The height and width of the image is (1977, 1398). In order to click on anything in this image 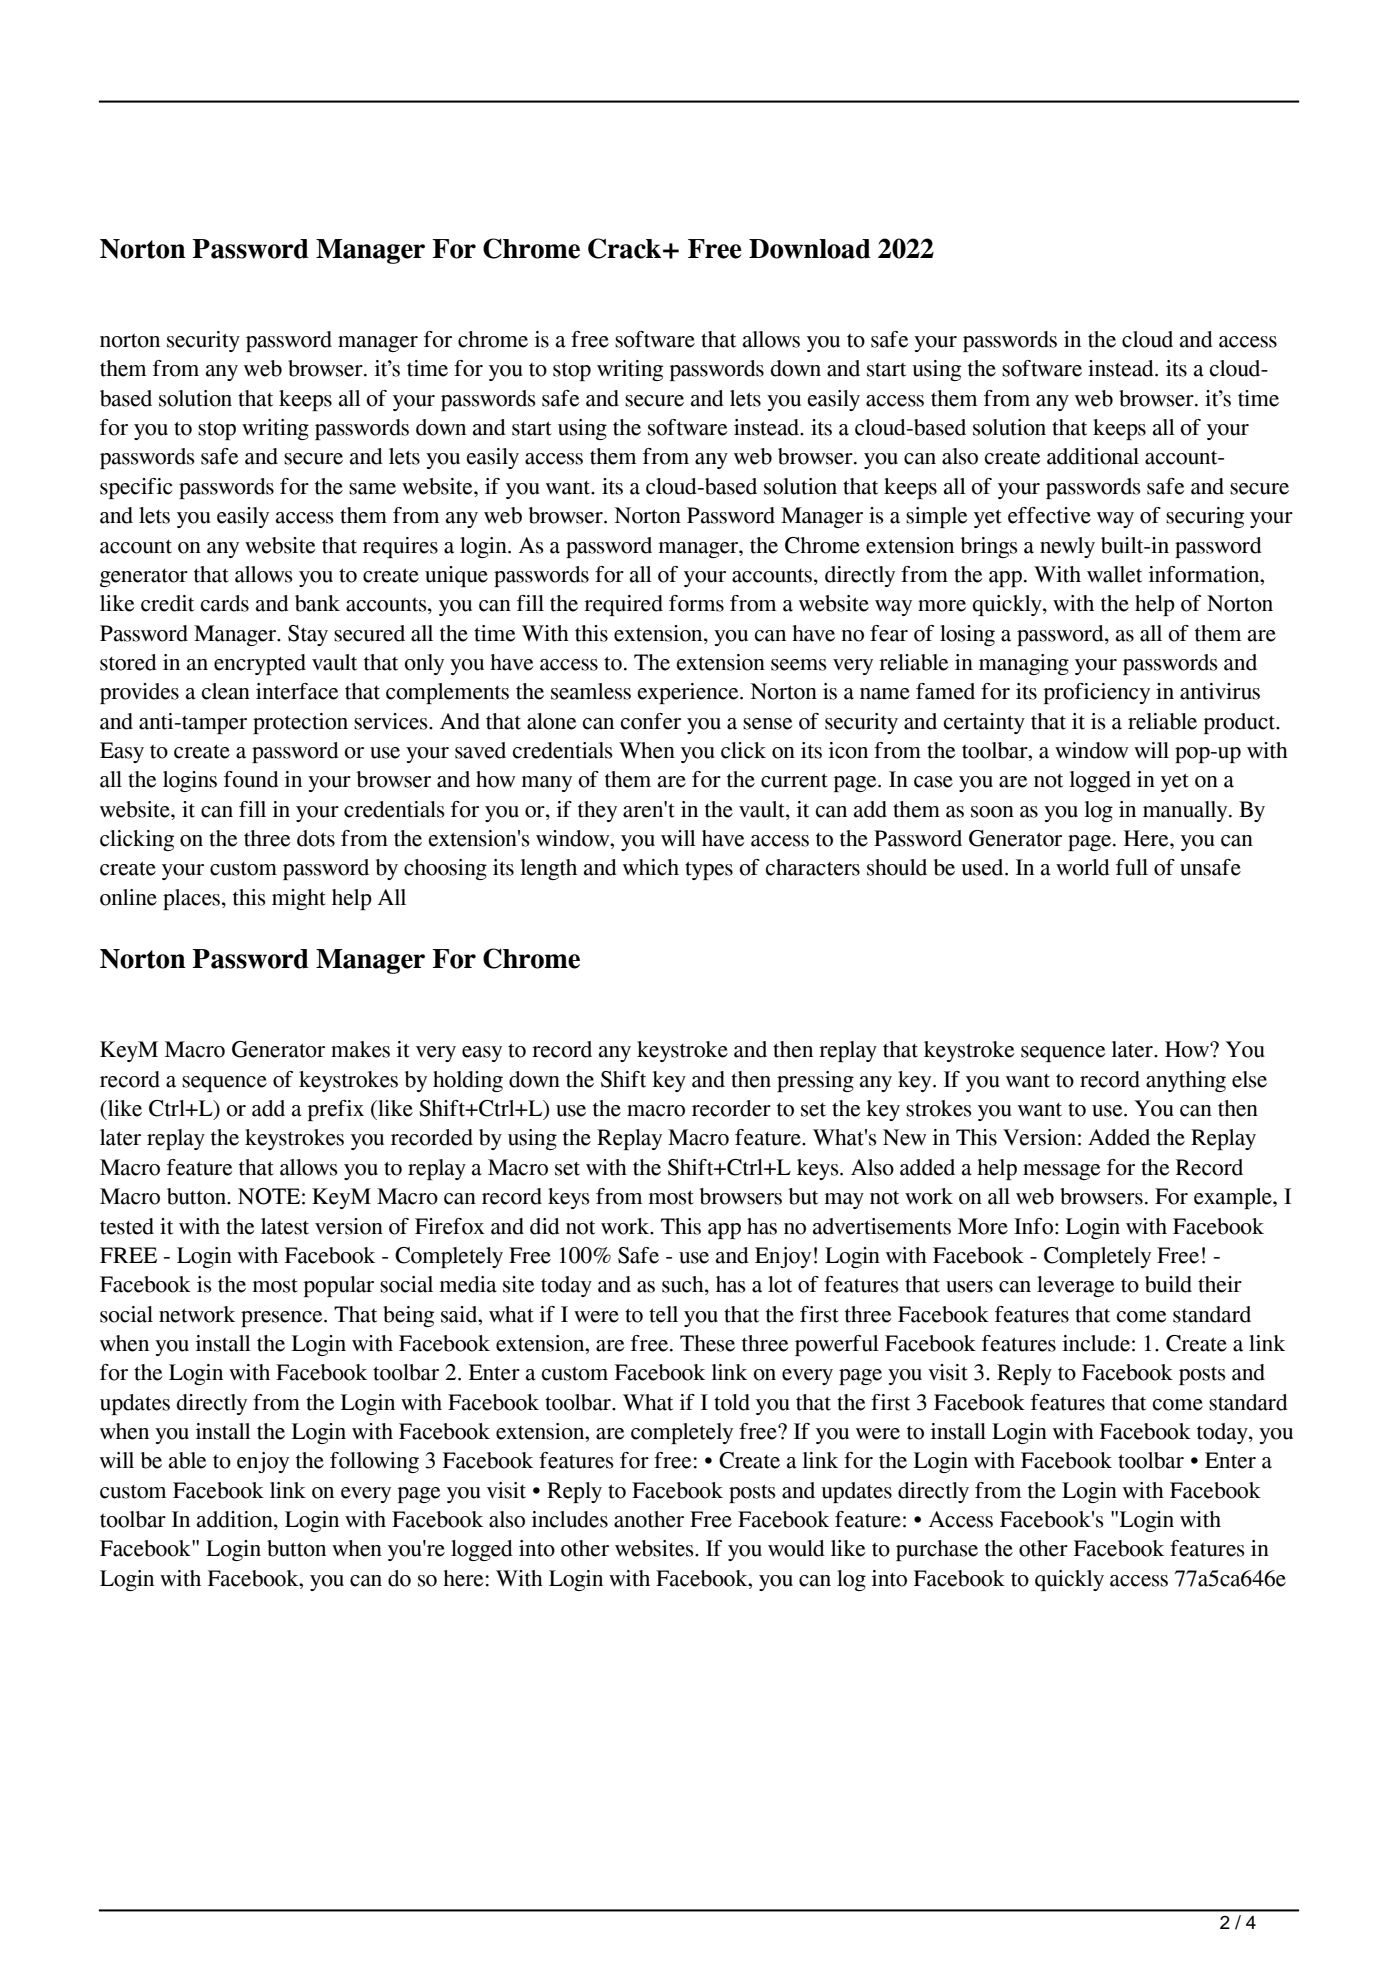, I will do `click(1186, 1081)`.
